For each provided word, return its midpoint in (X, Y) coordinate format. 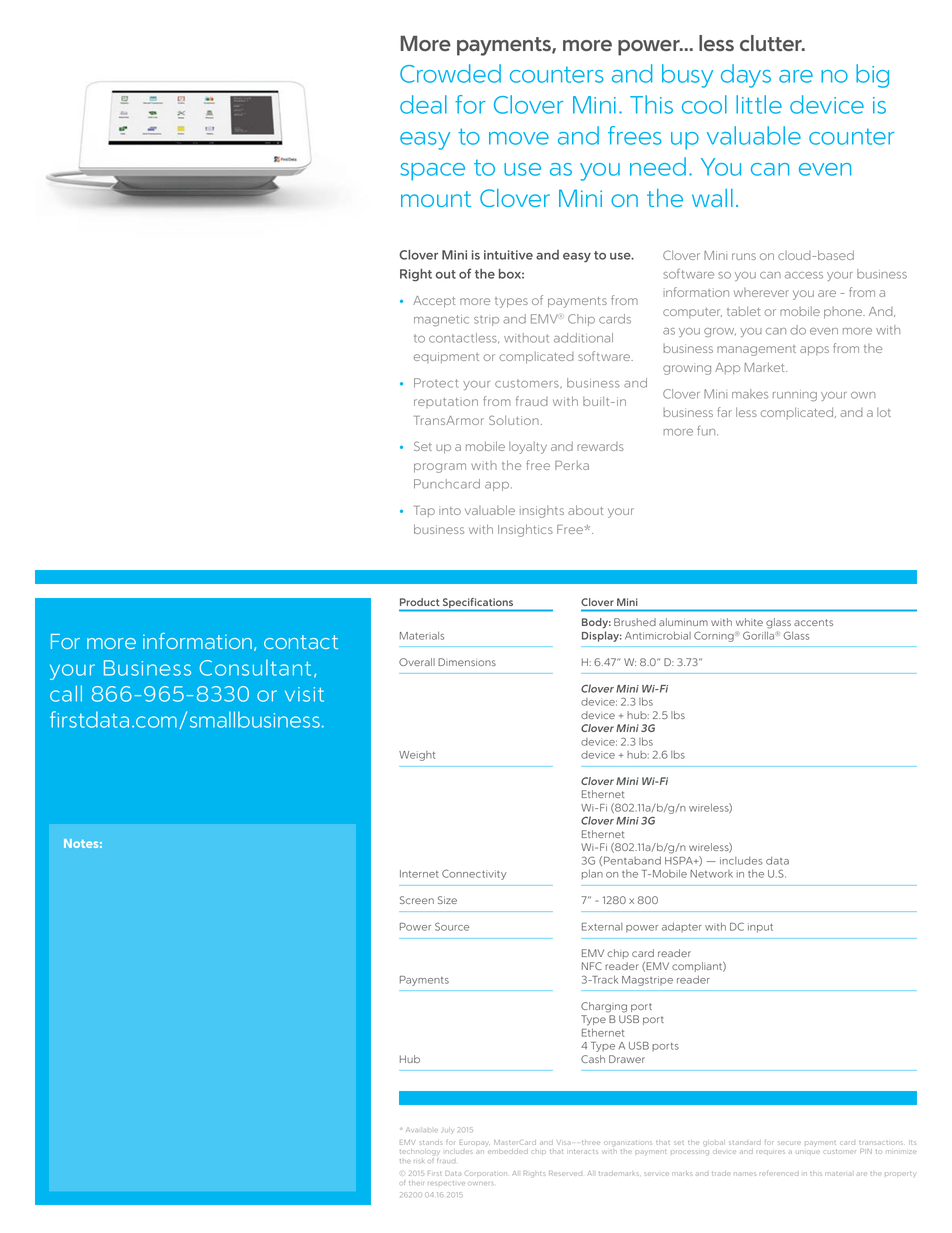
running (795, 395)
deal (423, 104)
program (440, 468)
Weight (417, 756)
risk (418, 1161)
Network (711, 874)
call (66, 693)
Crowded (450, 73)
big (872, 76)
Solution (514, 420)
